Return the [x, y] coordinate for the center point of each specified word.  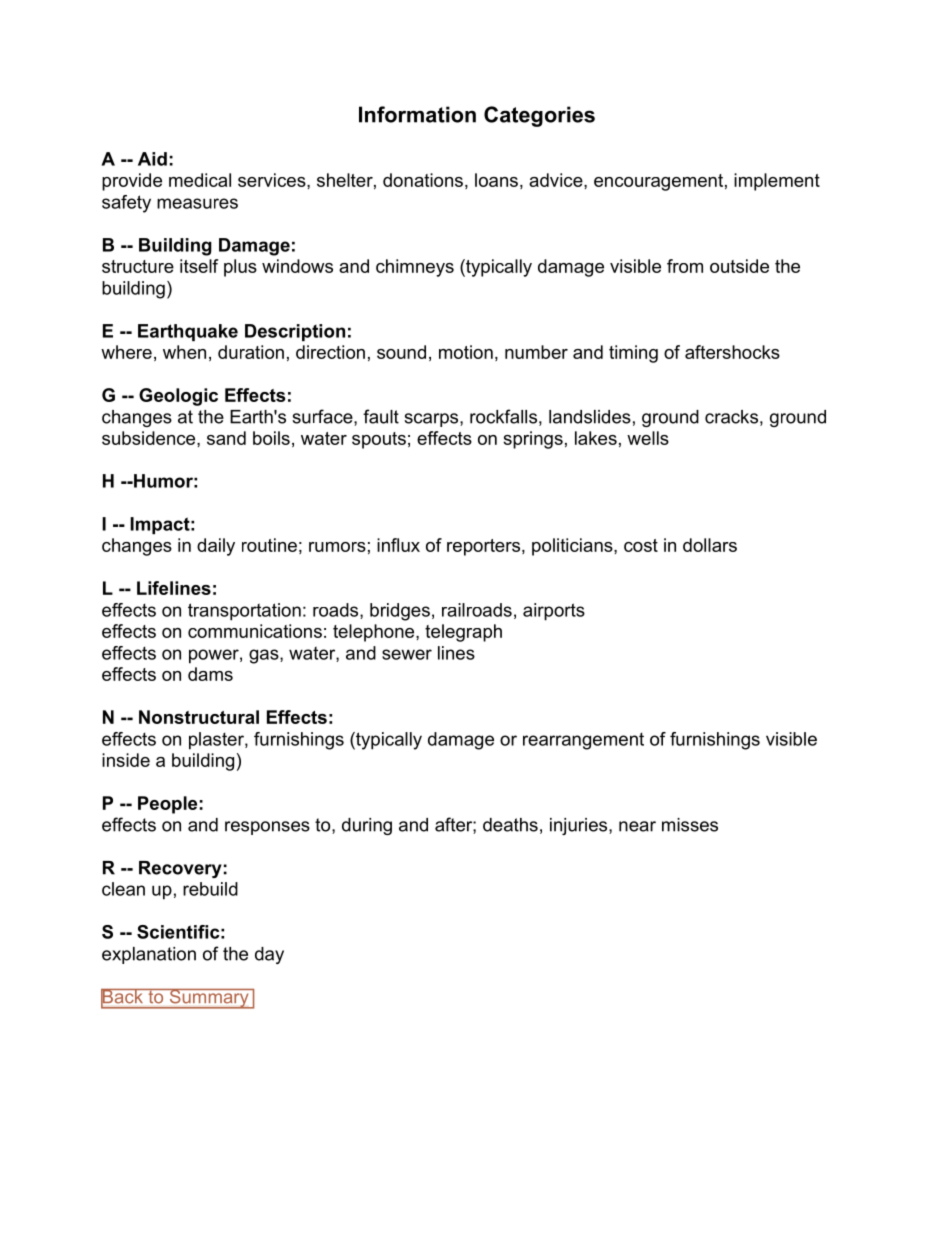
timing [633, 354]
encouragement [658, 182]
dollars [710, 545]
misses [690, 825]
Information [417, 114]
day [269, 955]
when [184, 352]
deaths [510, 825]
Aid [152, 159]
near [637, 826]
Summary [209, 999]
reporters [483, 547]
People [167, 805]
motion [466, 352]
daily [216, 547]
